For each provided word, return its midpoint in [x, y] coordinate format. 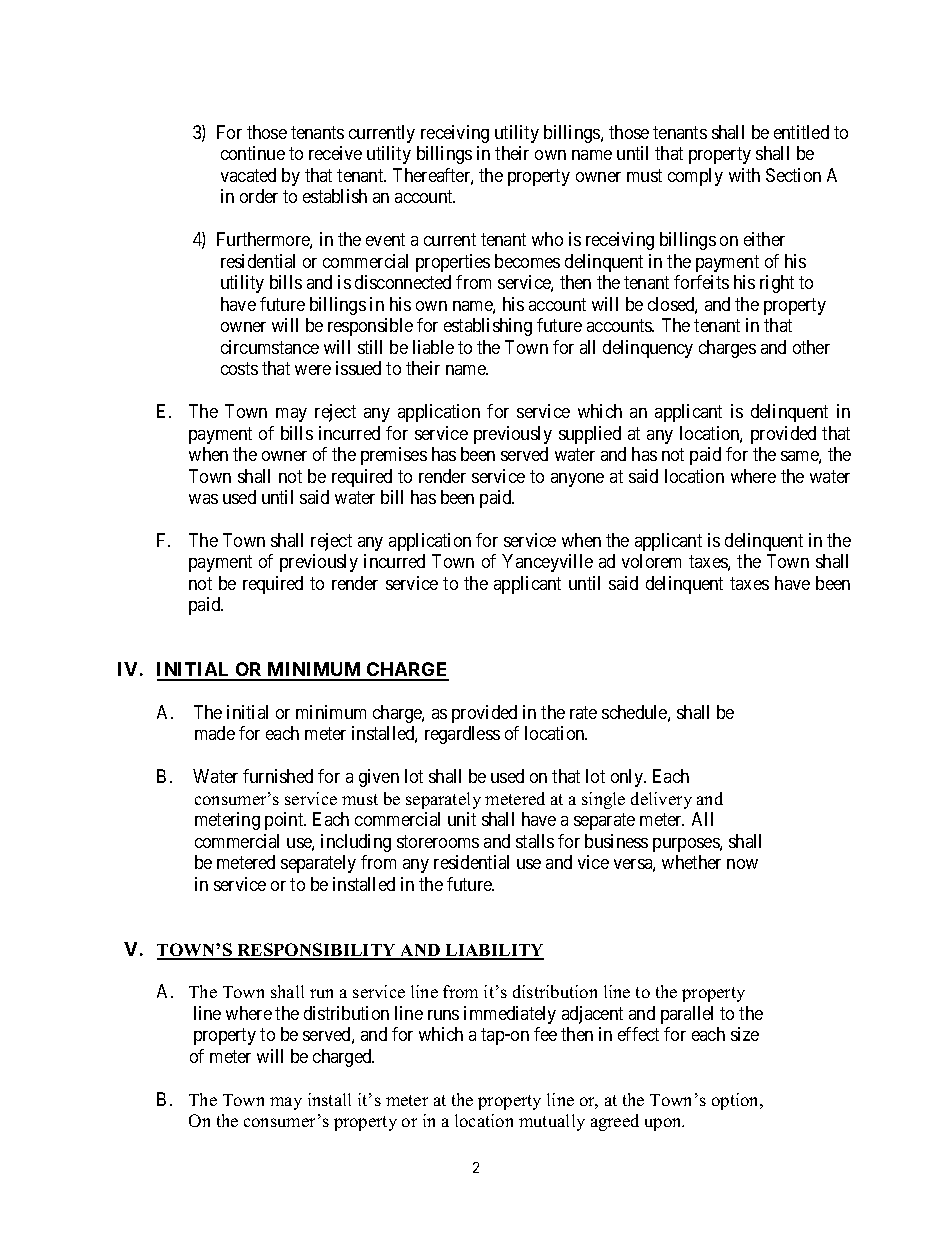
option [737, 1101]
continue [253, 153]
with [744, 175]
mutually [552, 1122]
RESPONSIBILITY [316, 951]
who [547, 239]
